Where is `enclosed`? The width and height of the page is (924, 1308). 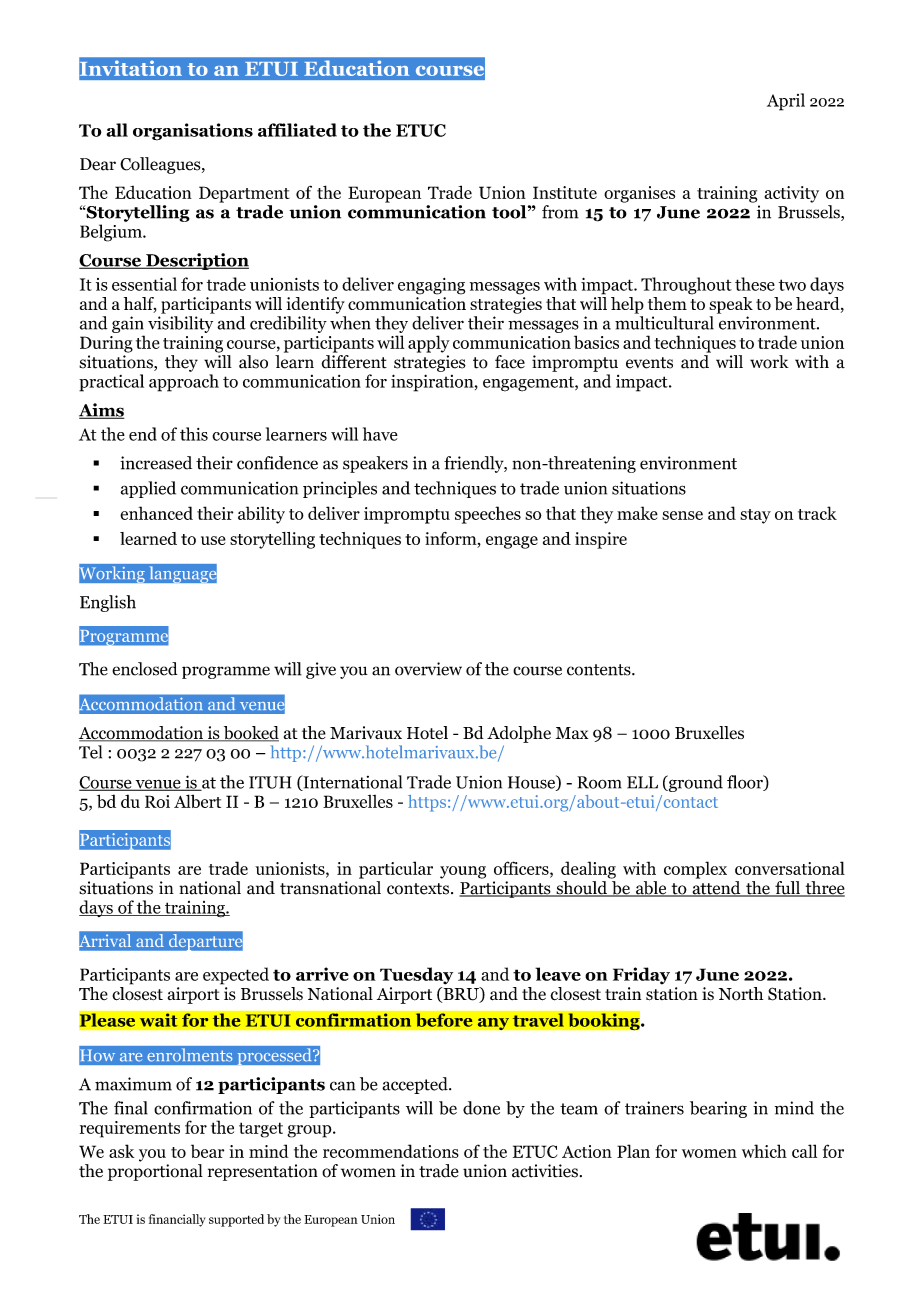
enclosed is located at coordinates (145, 669).
